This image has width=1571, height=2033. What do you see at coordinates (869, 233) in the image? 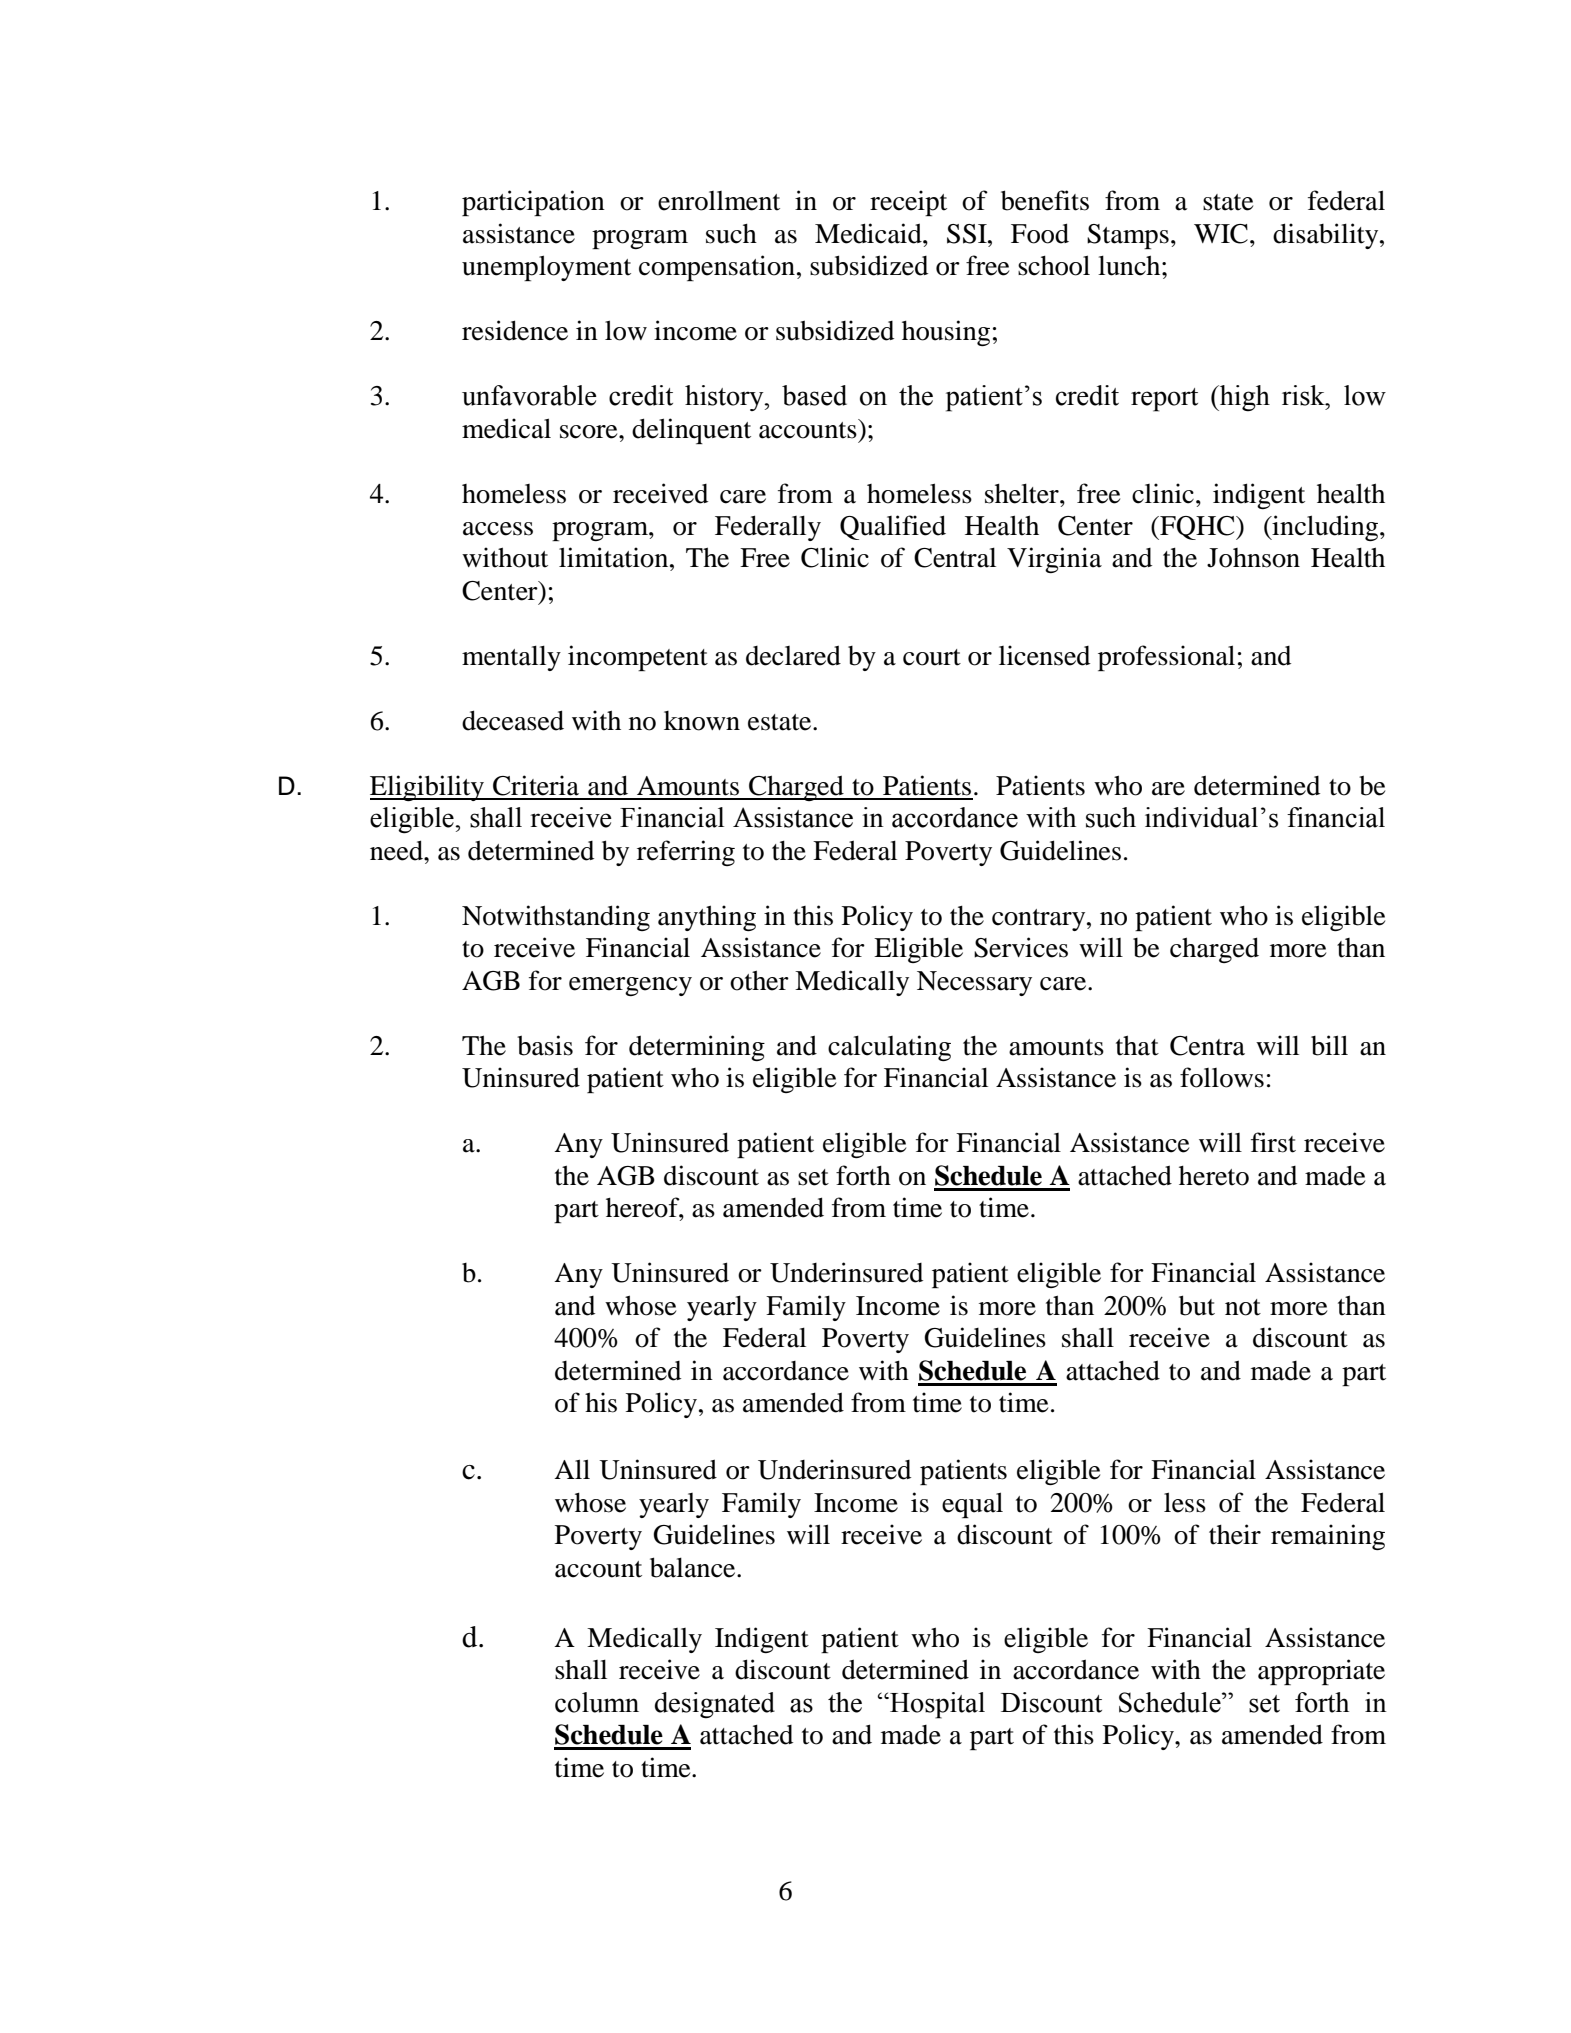
I see `Medicaid` at bounding box center [869, 233].
